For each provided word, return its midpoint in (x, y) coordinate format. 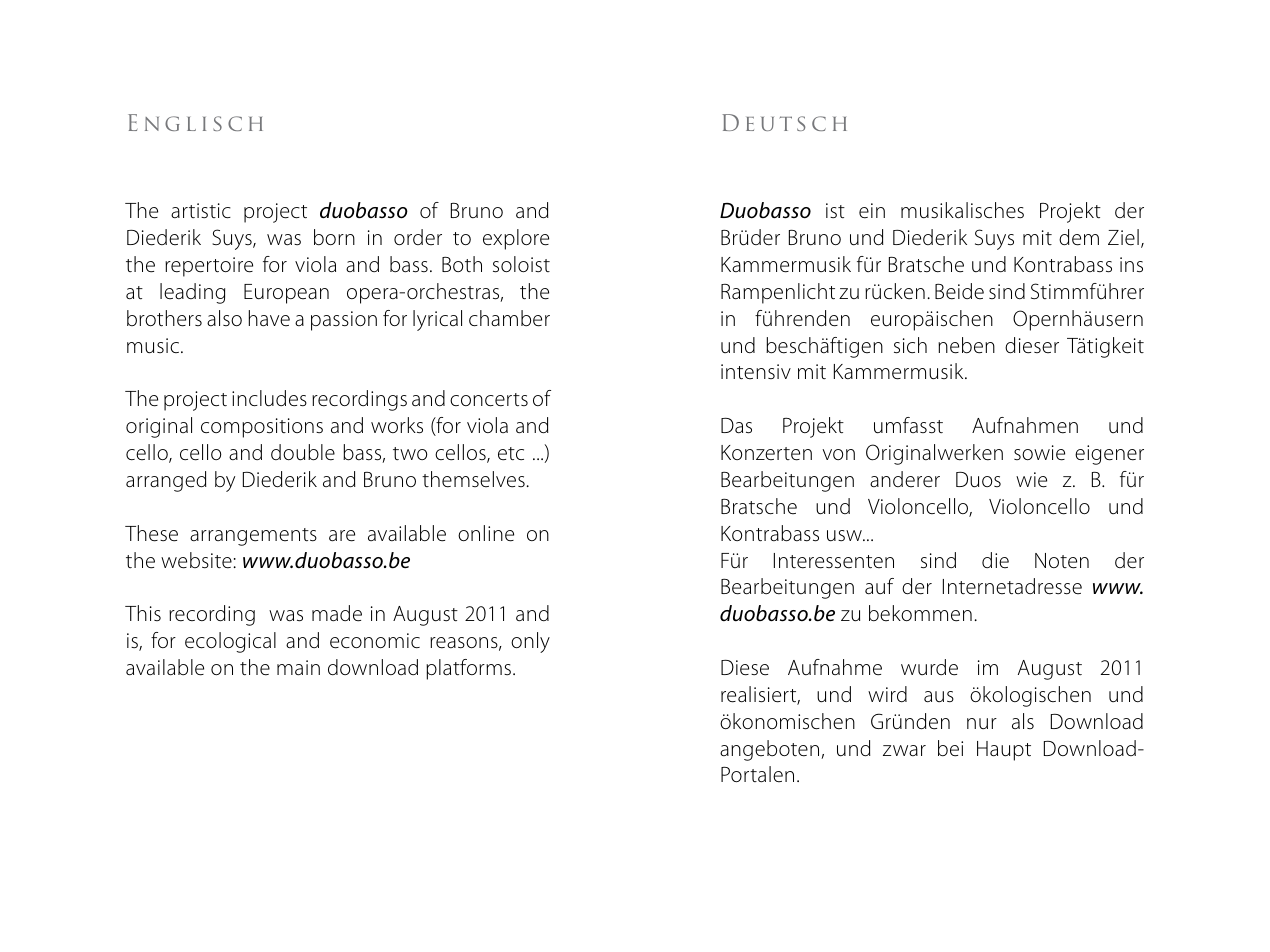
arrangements (253, 537)
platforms (470, 669)
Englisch (195, 122)
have (269, 318)
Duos (978, 480)
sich (910, 345)
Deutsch (784, 122)
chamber (509, 318)
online (486, 533)
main (298, 668)
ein (872, 211)
